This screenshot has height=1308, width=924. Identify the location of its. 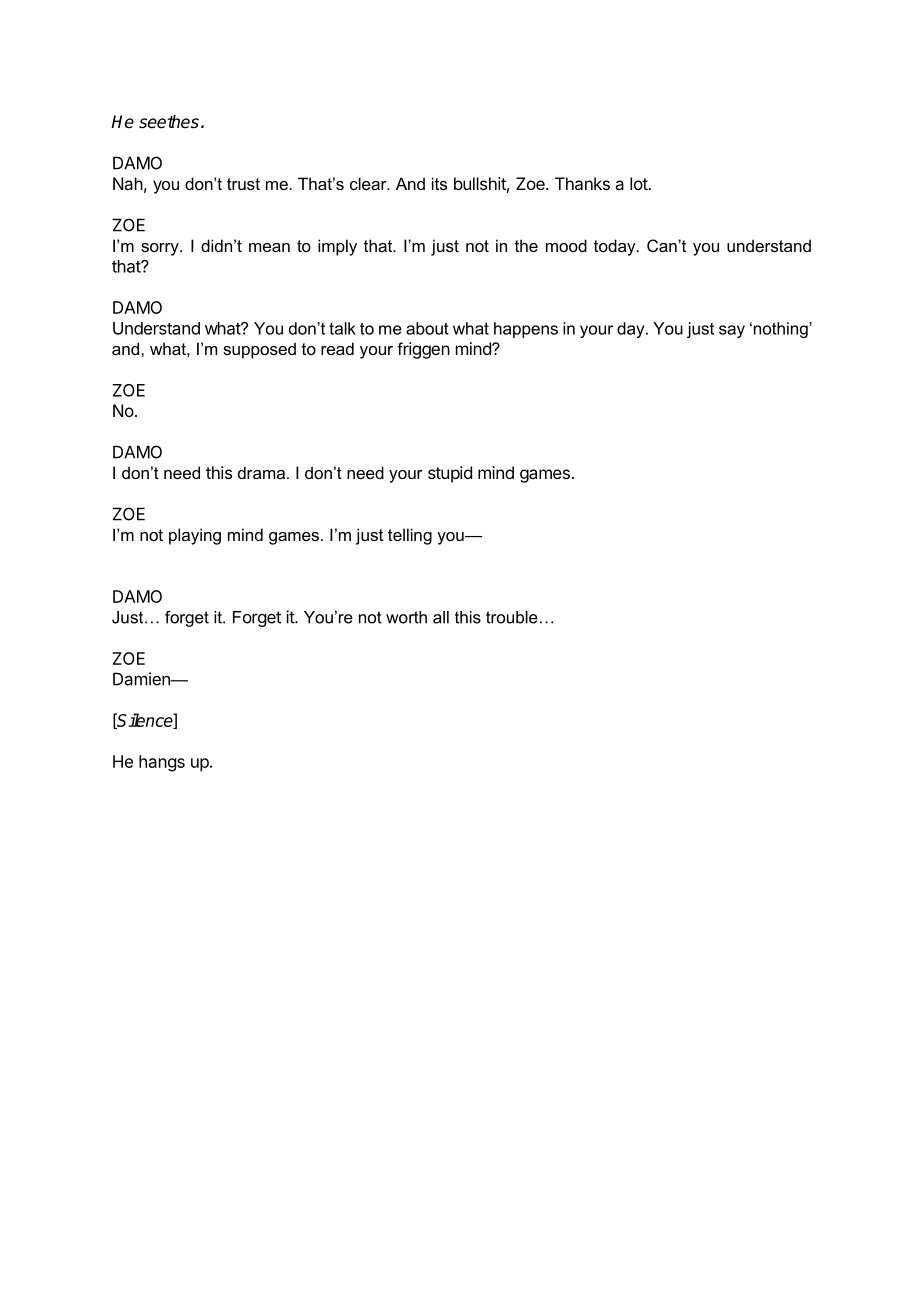
(439, 183).
